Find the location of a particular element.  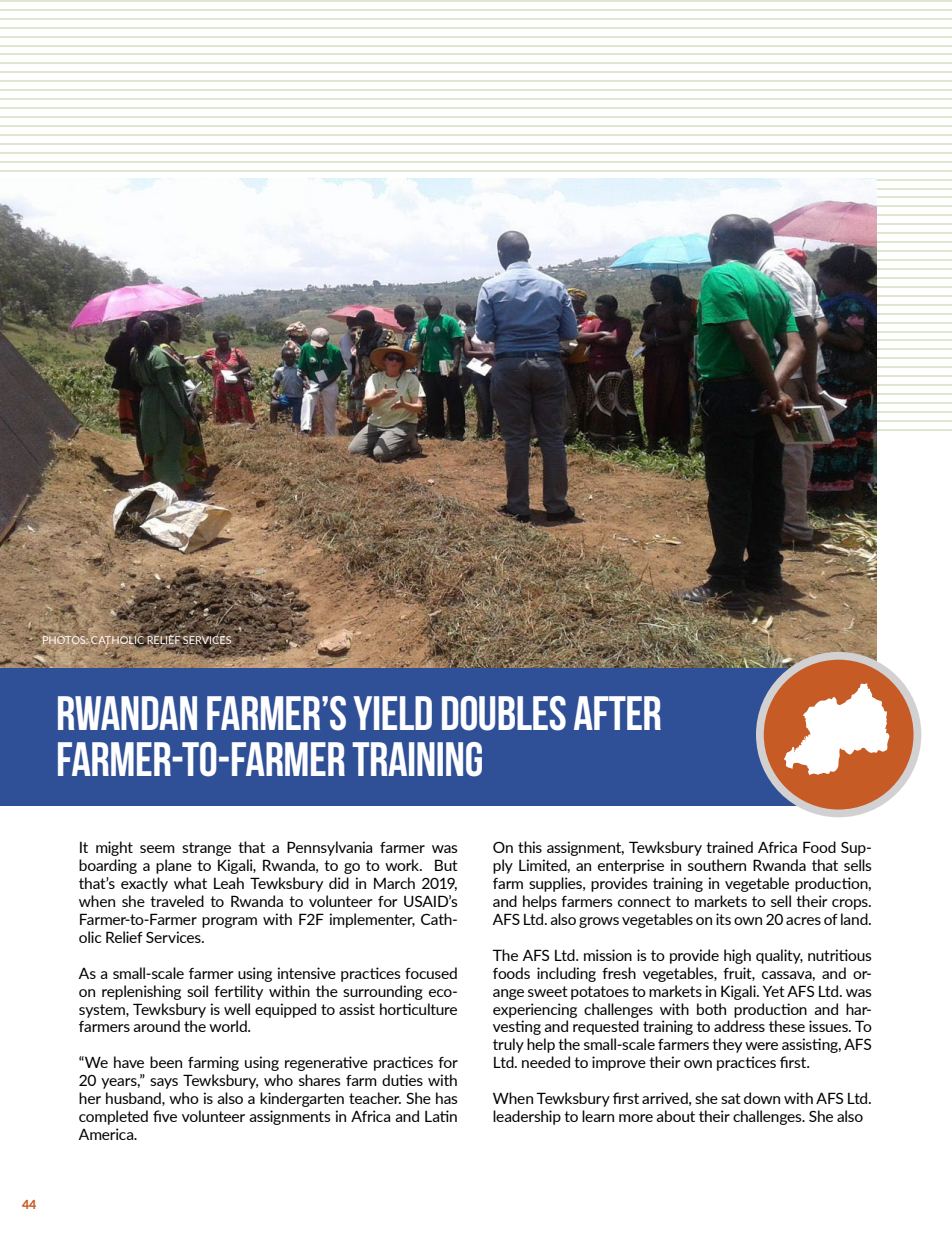

After is located at coordinates (617, 713).
